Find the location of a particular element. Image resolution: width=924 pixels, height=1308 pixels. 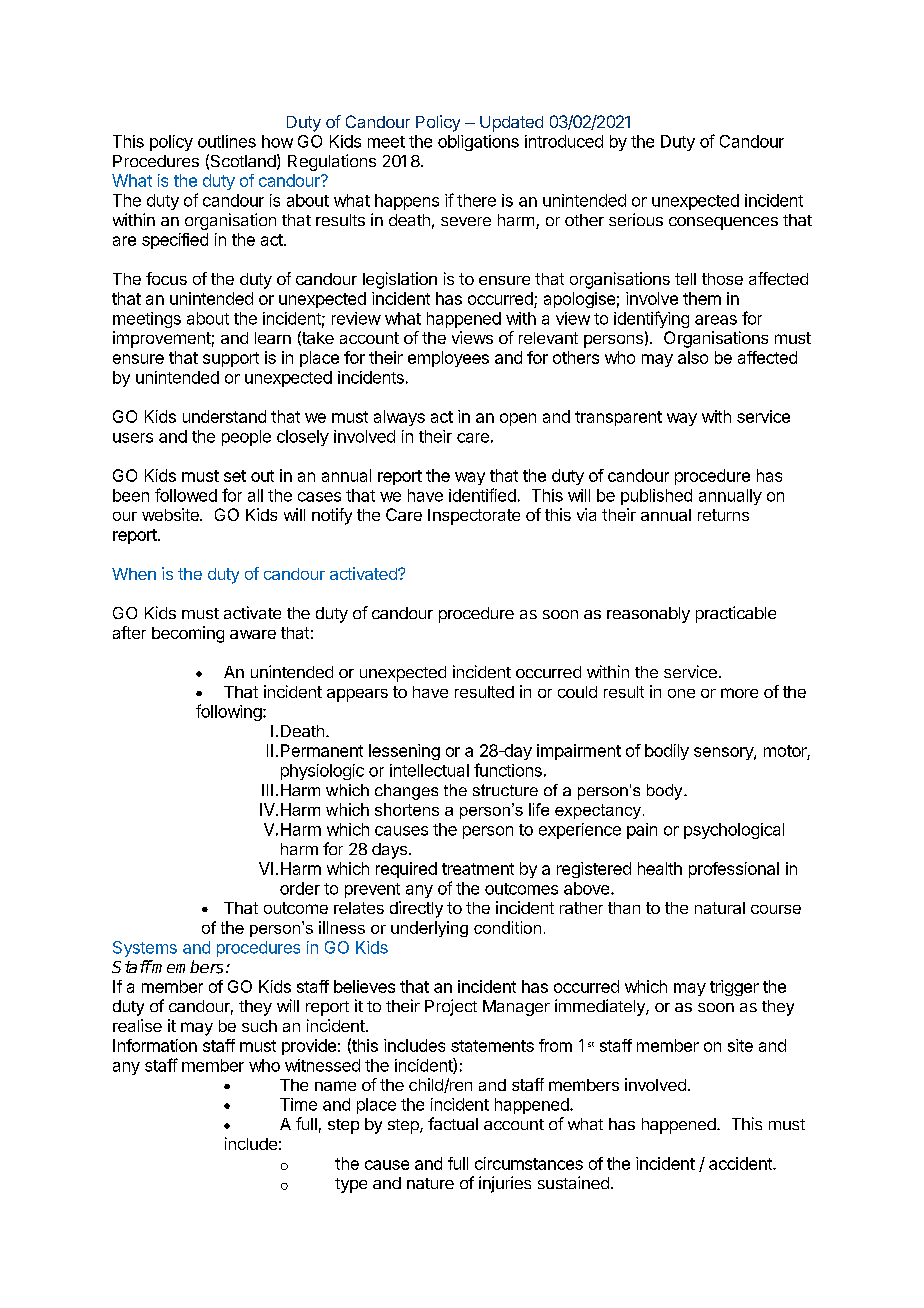

one is located at coordinates (681, 693).
